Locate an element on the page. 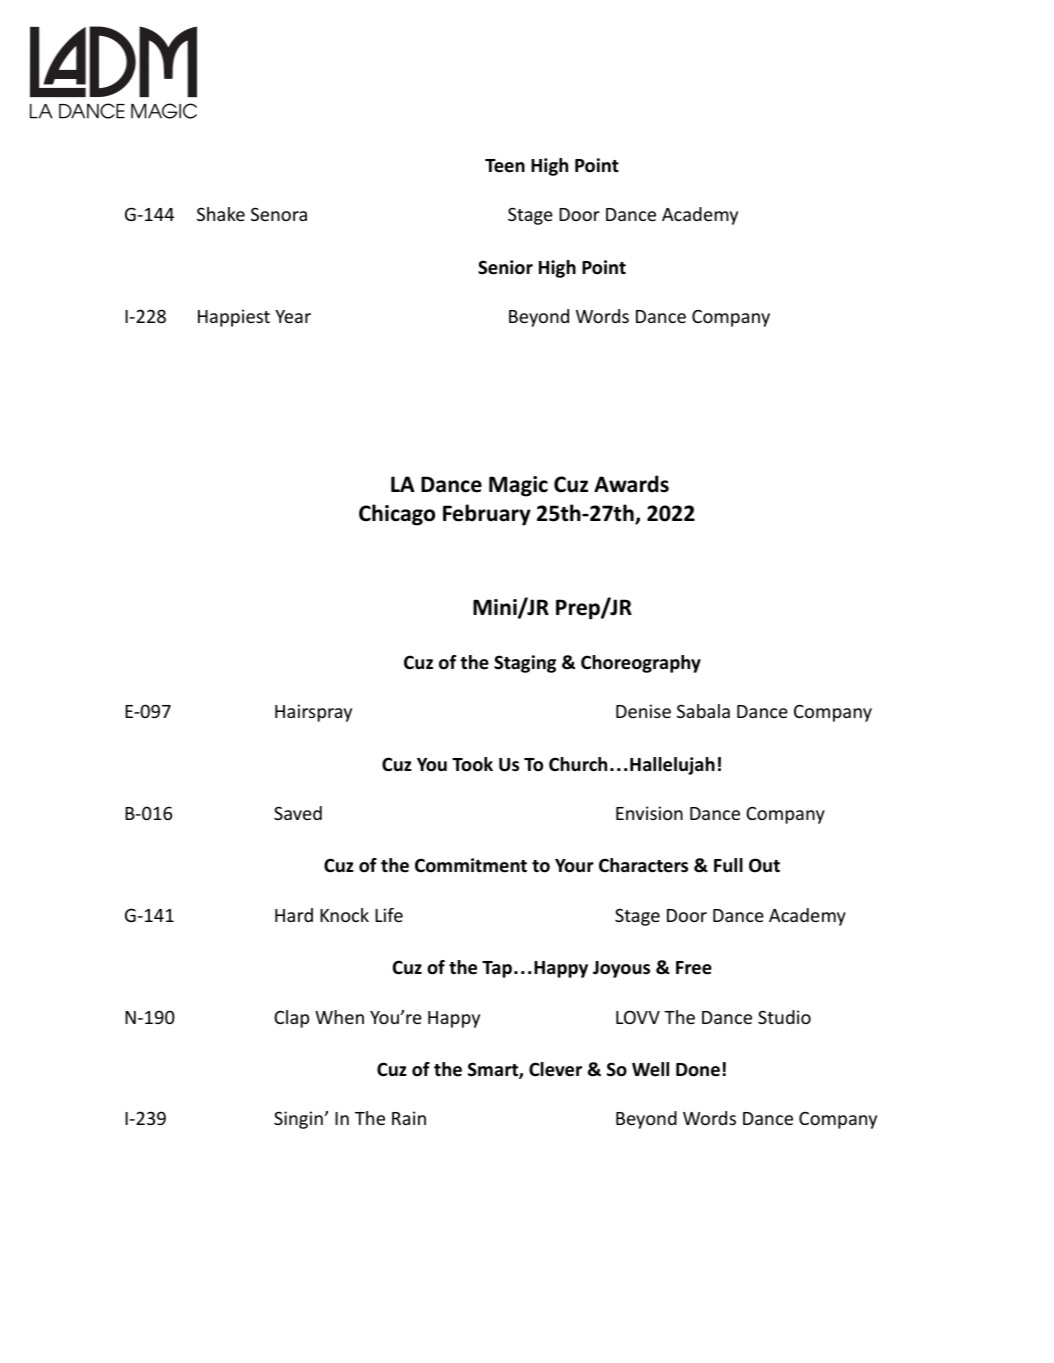 The image size is (1054, 1363). Staging is located at coordinates (525, 664).
